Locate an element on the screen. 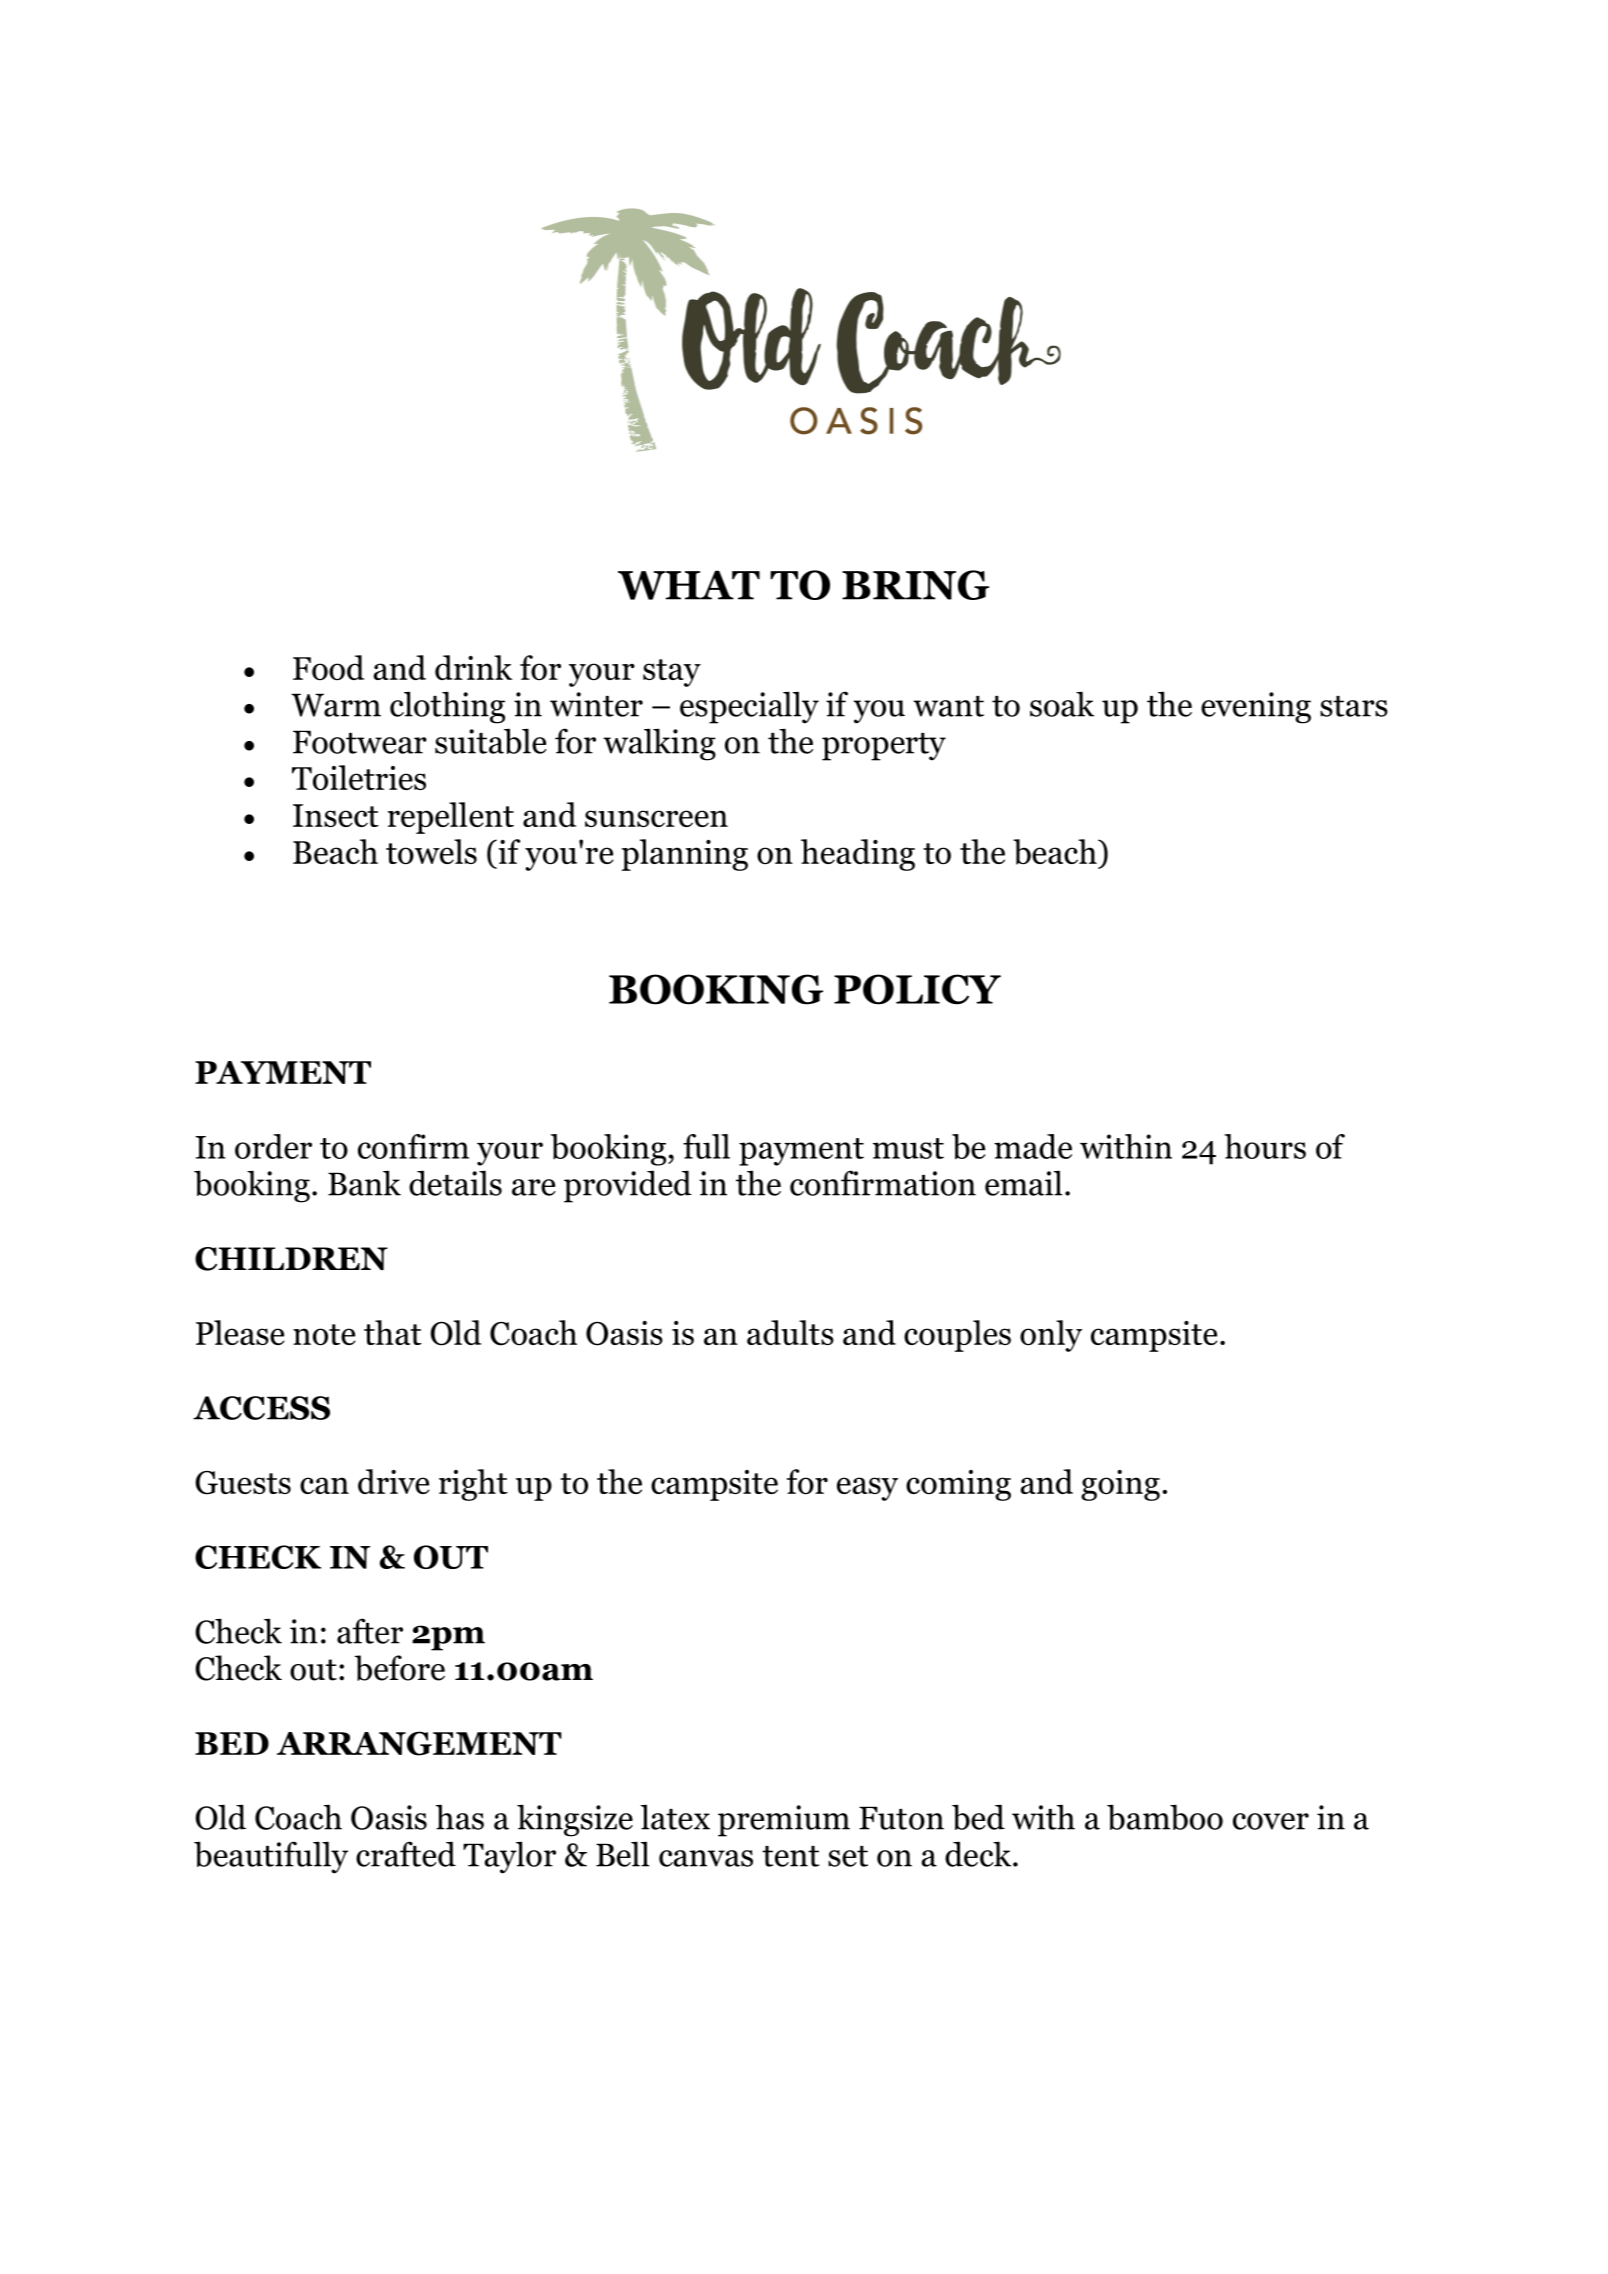  WHAT is located at coordinates (689, 585).
